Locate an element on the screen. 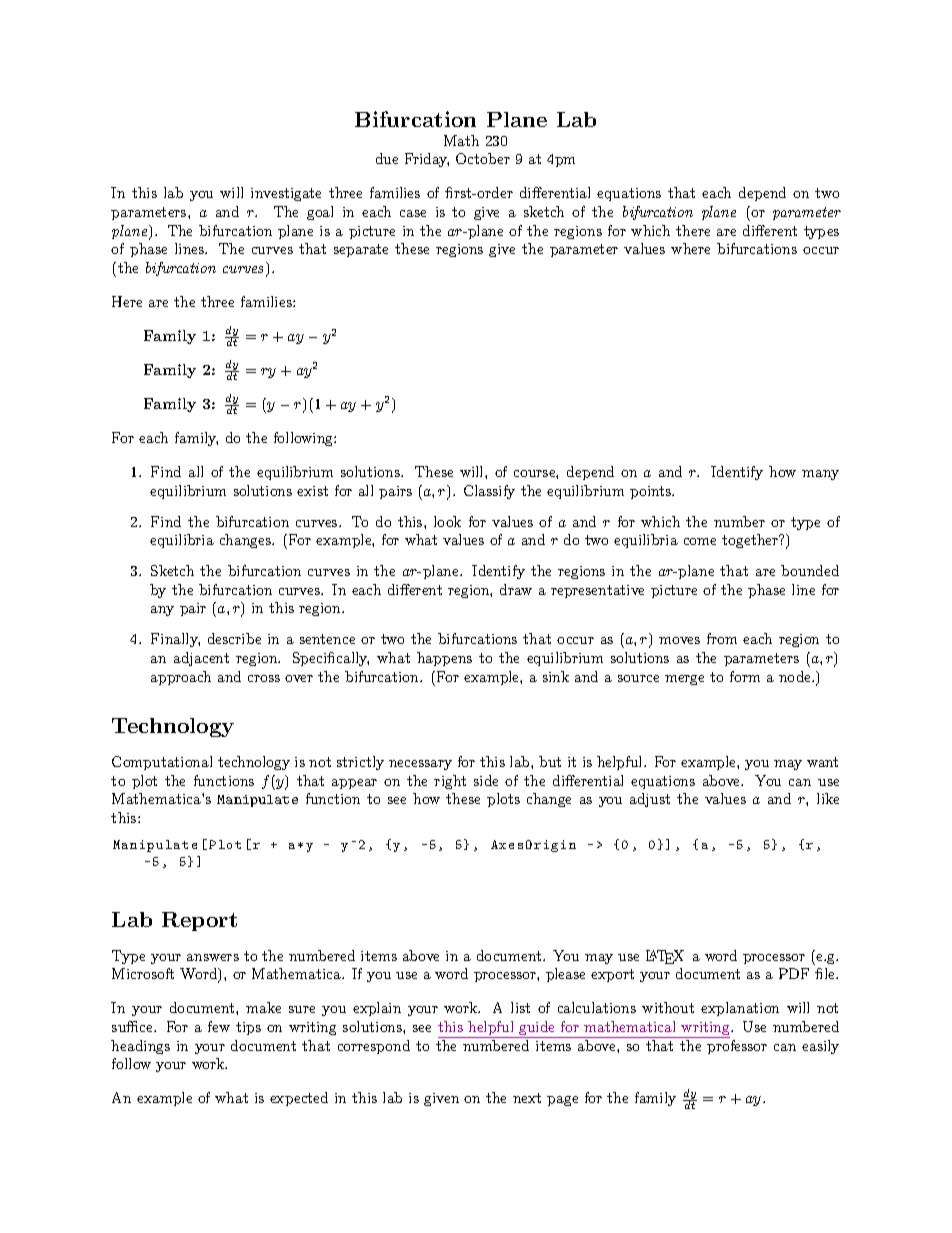 The image size is (952, 1233). want is located at coordinates (822, 762).
